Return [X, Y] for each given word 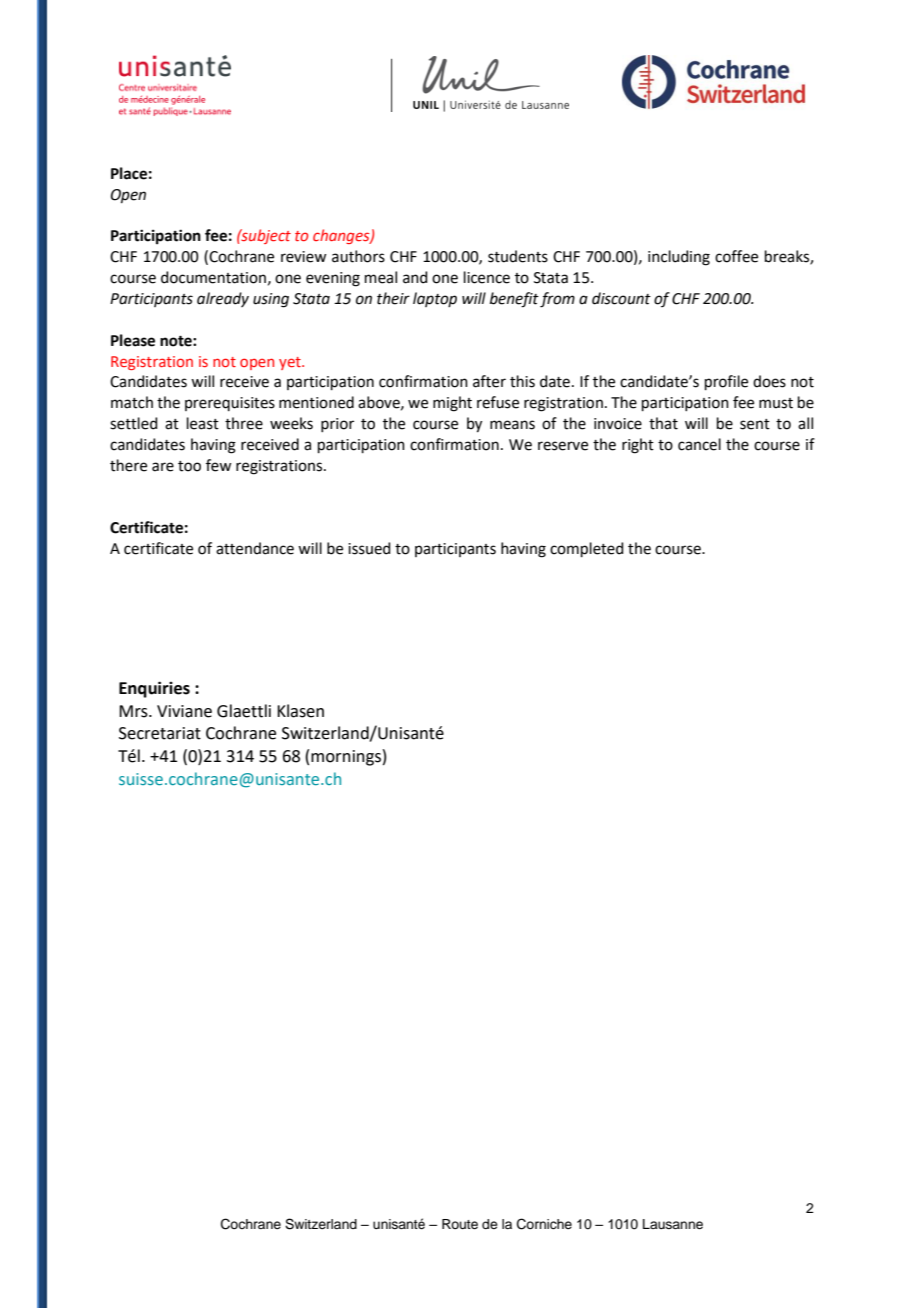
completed [587, 549]
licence [487, 277]
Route [460, 1224]
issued [369, 548]
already [223, 299]
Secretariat [160, 733]
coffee [736, 256]
